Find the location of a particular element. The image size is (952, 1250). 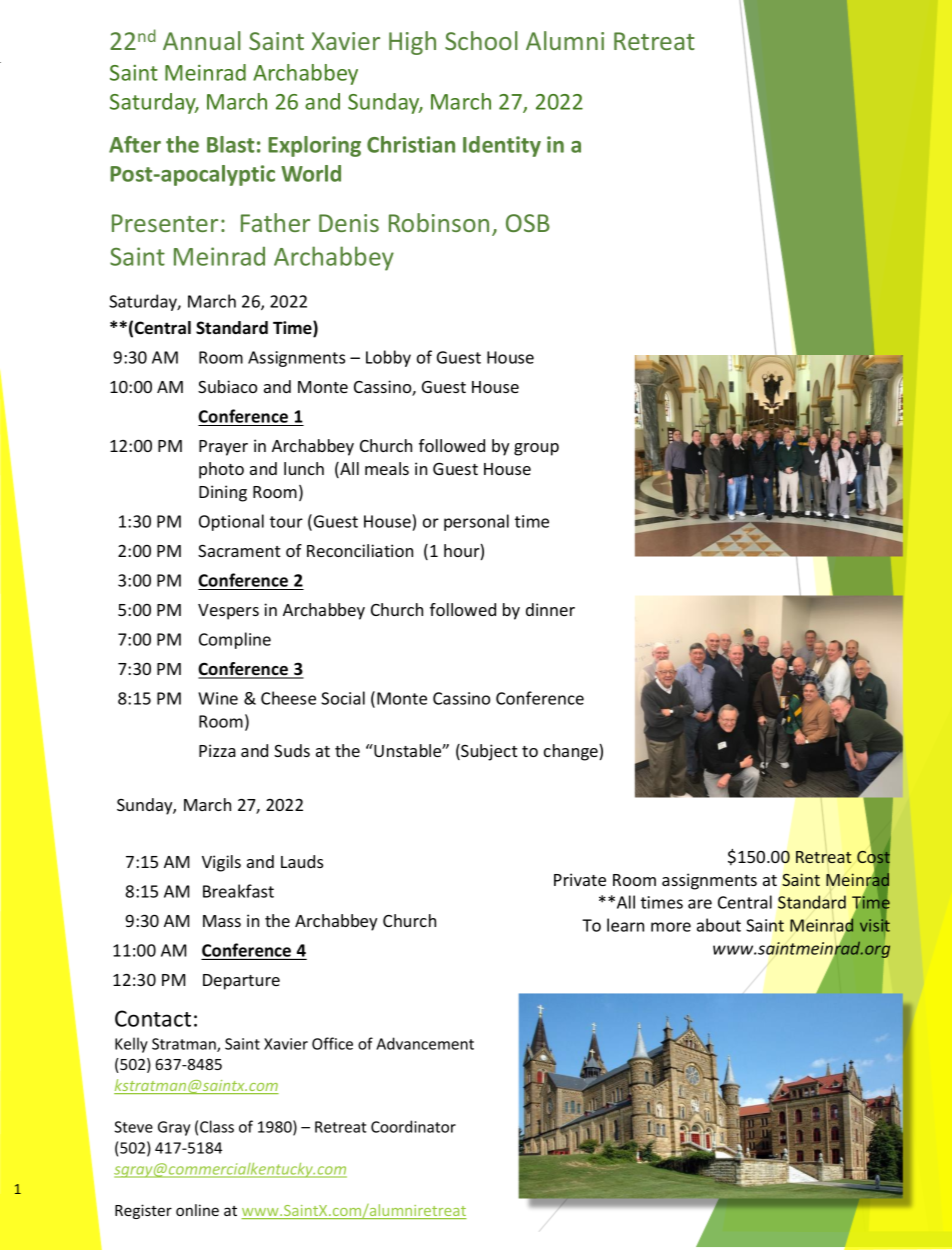

School is located at coordinates (481, 40).
